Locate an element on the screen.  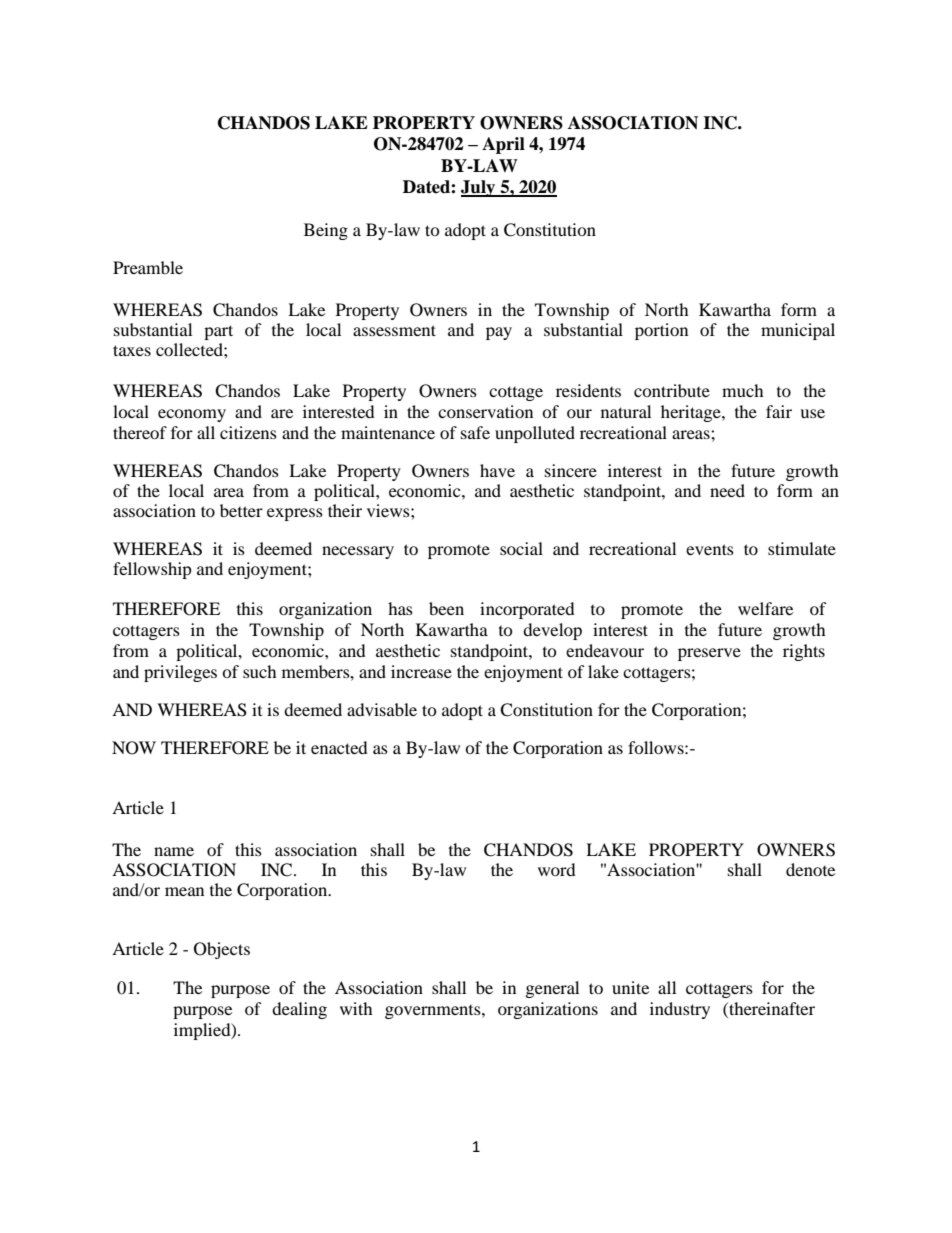
safe is located at coordinates (475, 432).
